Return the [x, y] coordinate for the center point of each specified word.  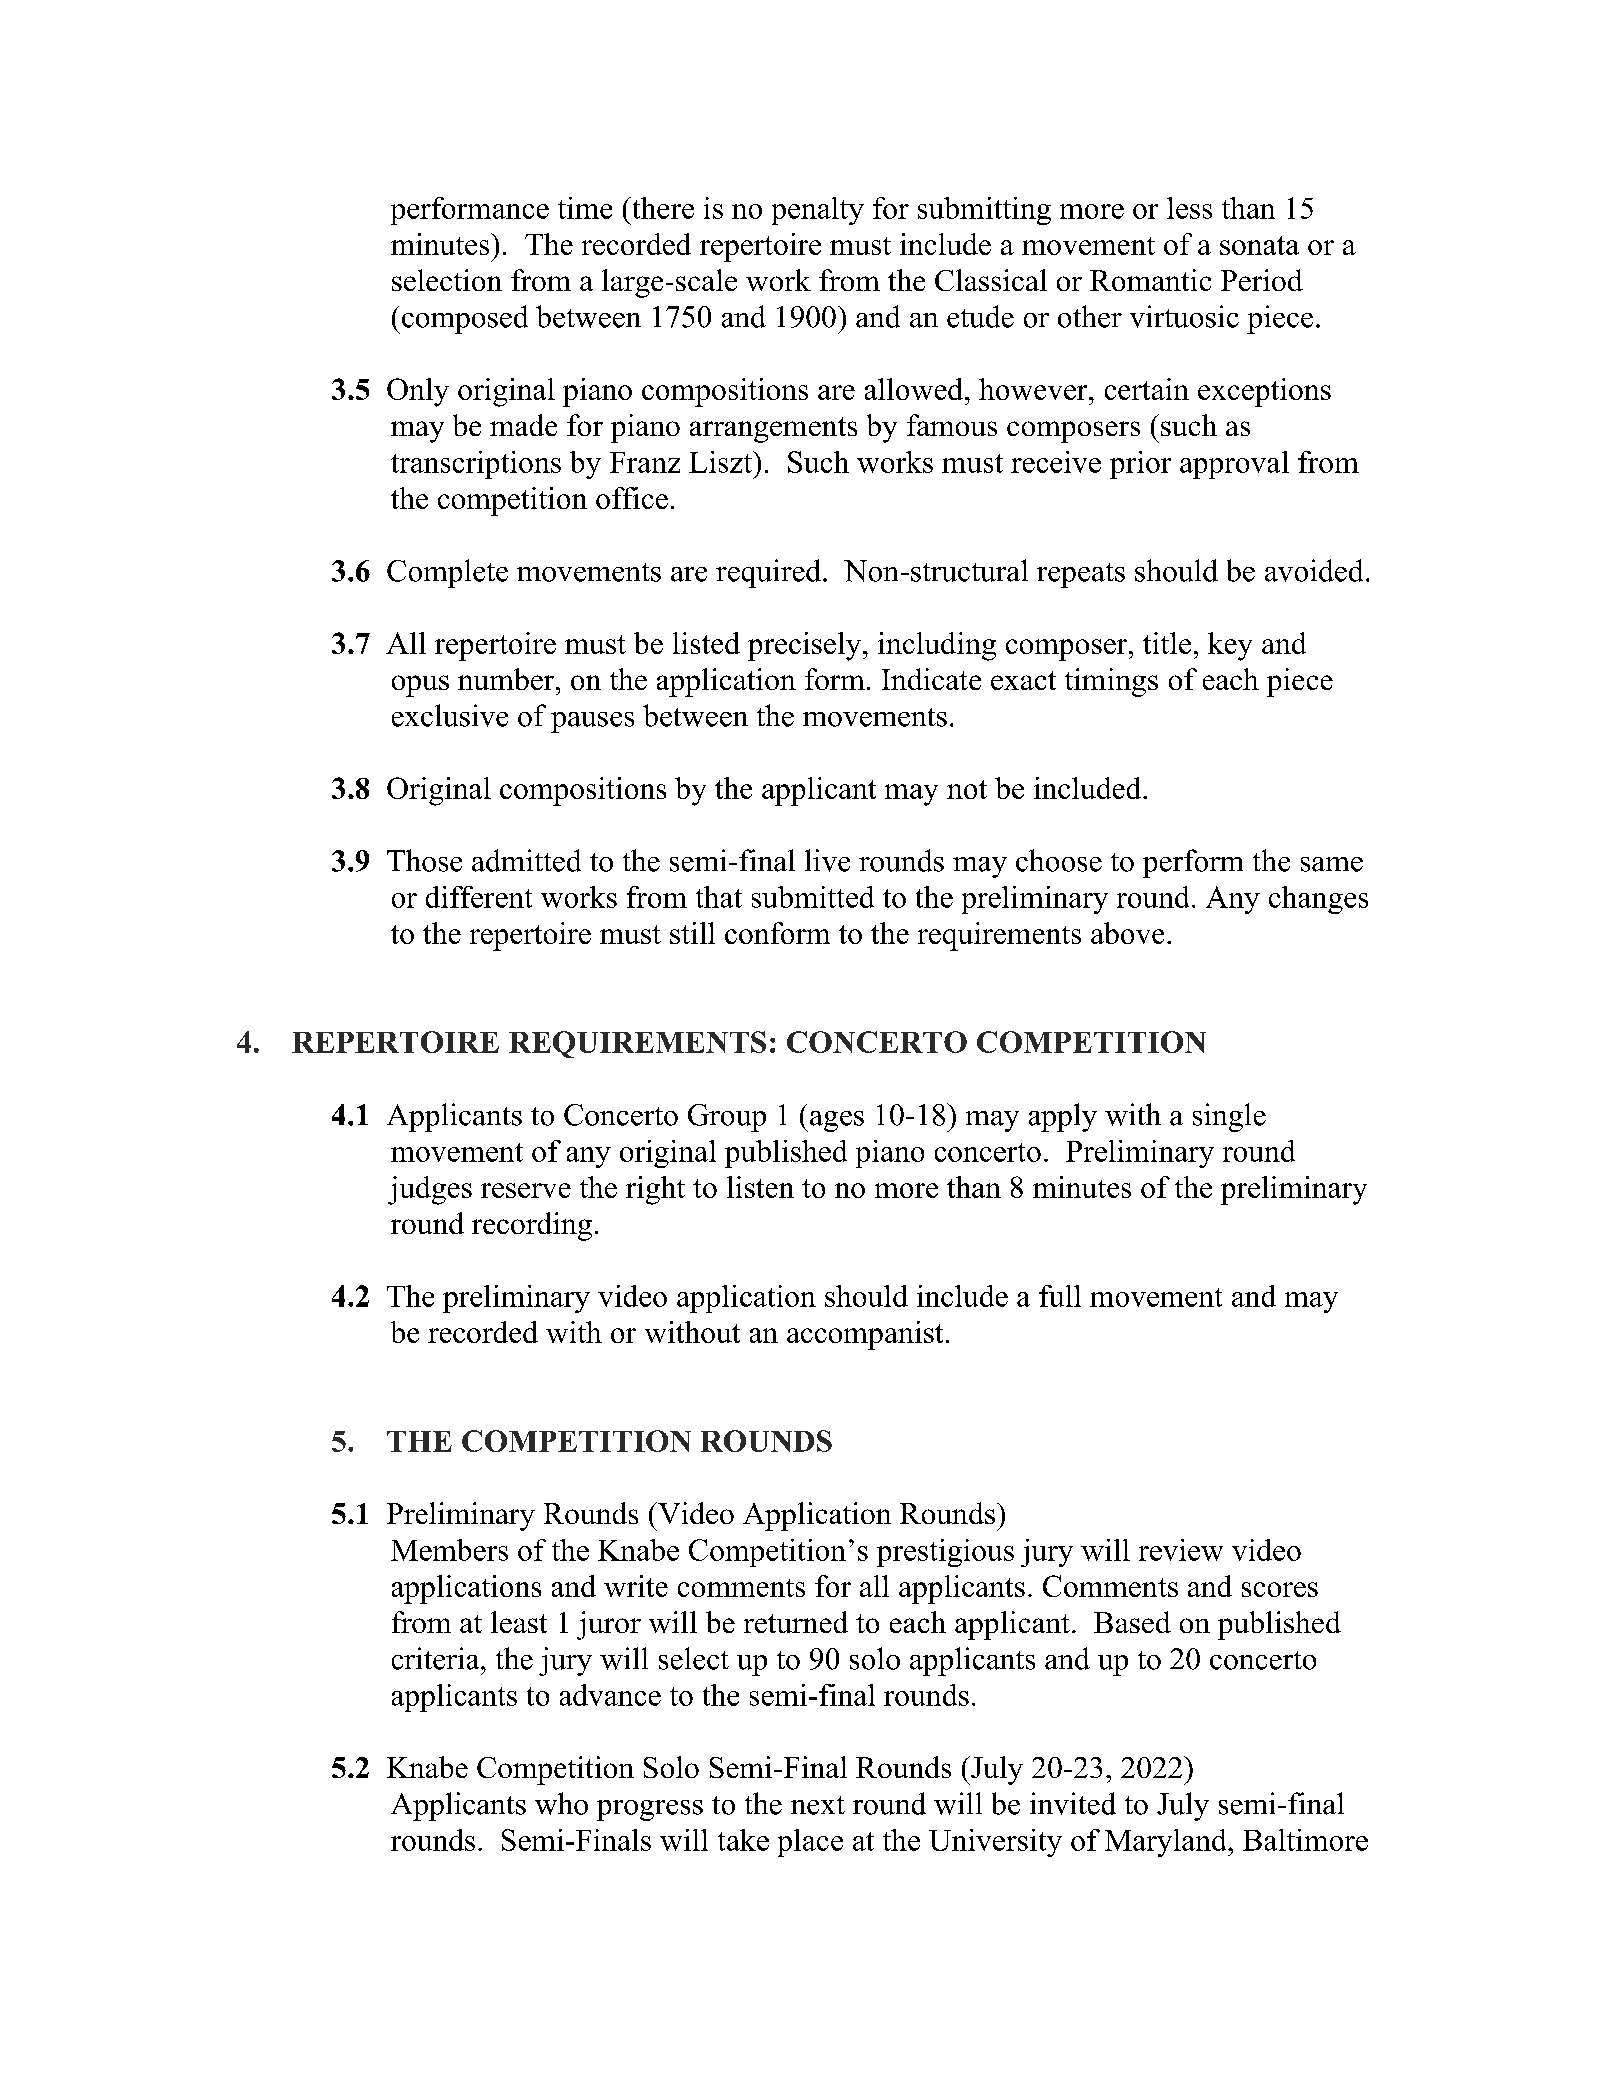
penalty [818, 211]
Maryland [1167, 1843]
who [561, 1803]
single [1229, 1117]
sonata [1259, 245]
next [818, 1805]
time [585, 208]
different [479, 897]
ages [837, 1121]
